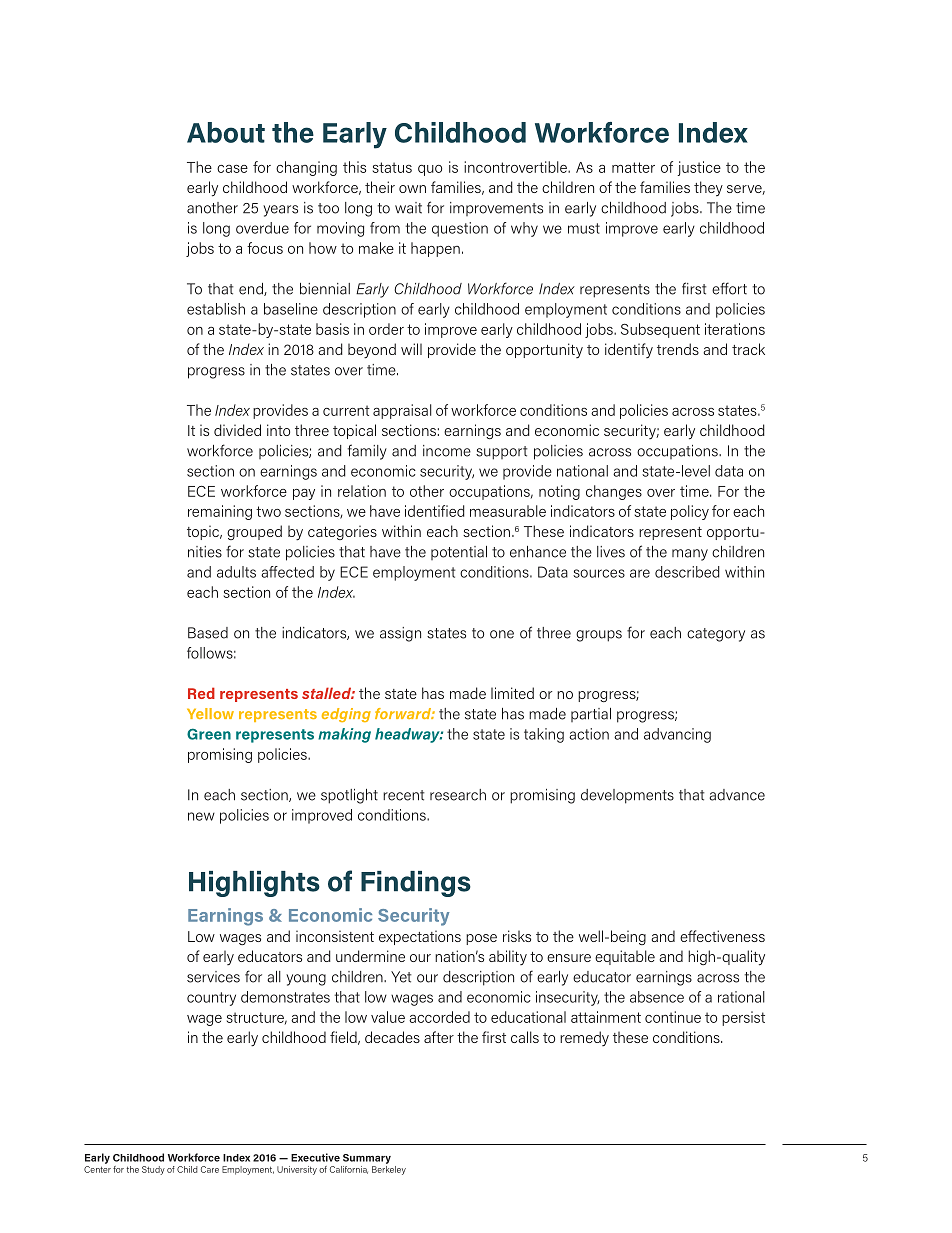 This document has height=1233, width=952. What do you see at coordinates (699, 168) in the document?
I see `justice` at bounding box center [699, 168].
